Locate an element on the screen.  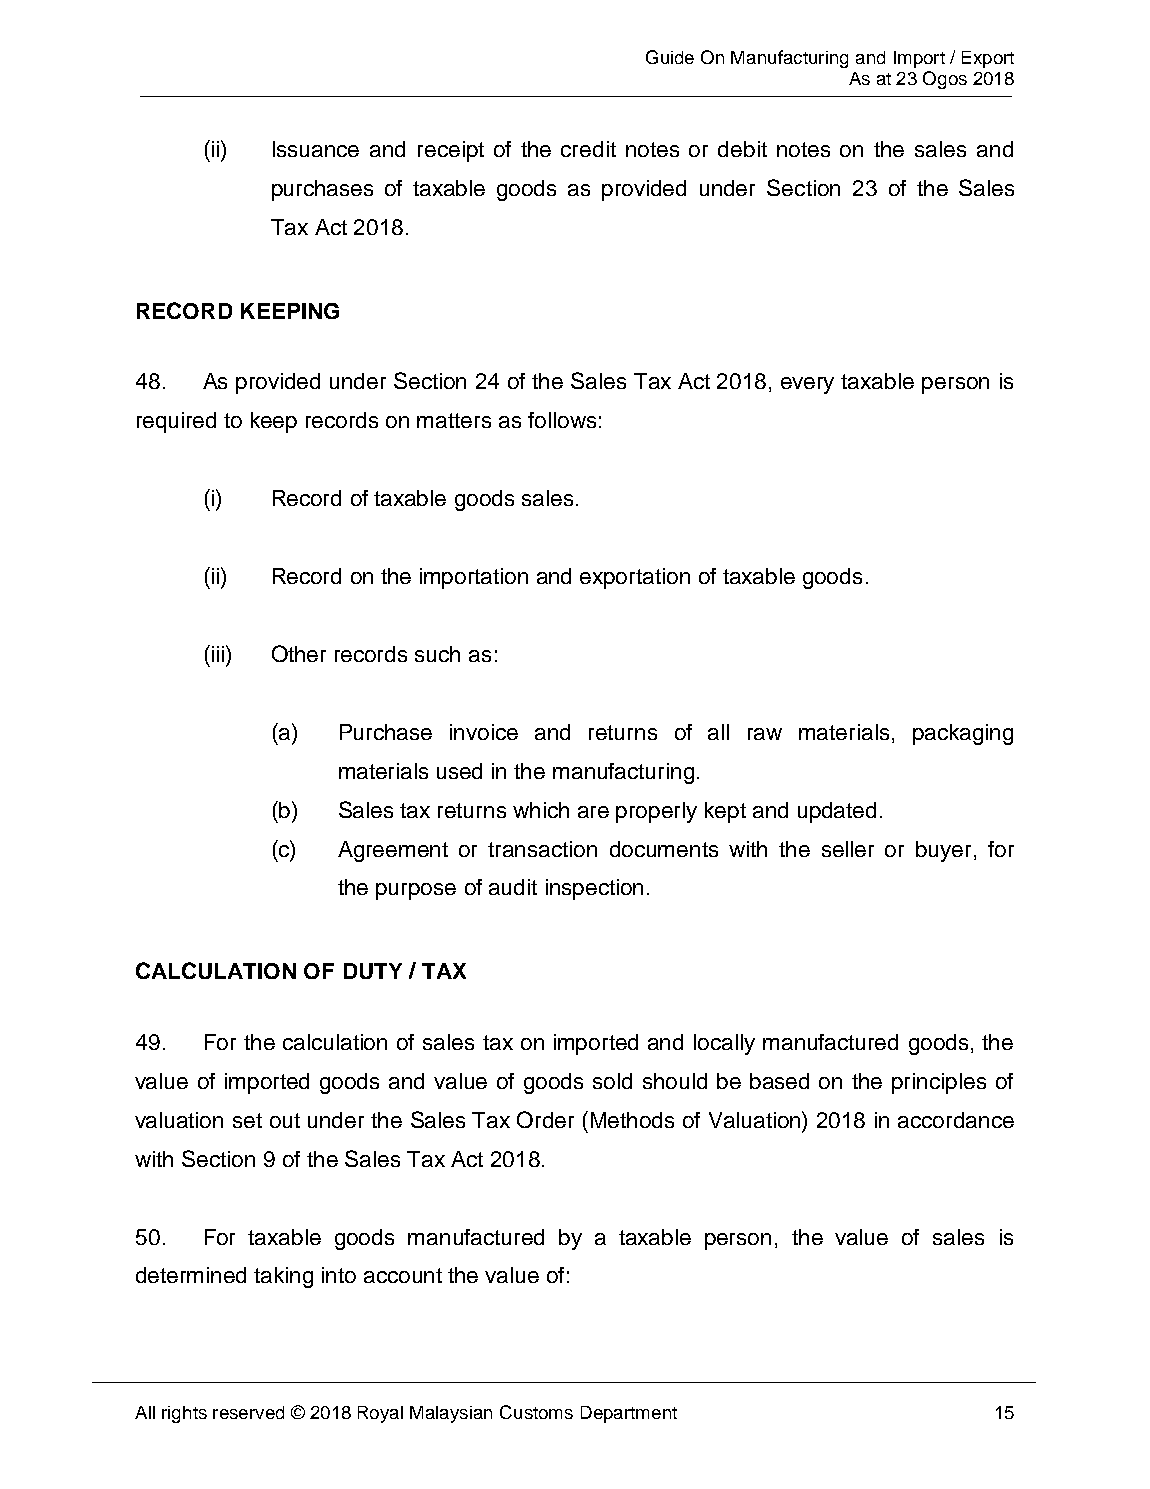
debit is located at coordinates (742, 149).
